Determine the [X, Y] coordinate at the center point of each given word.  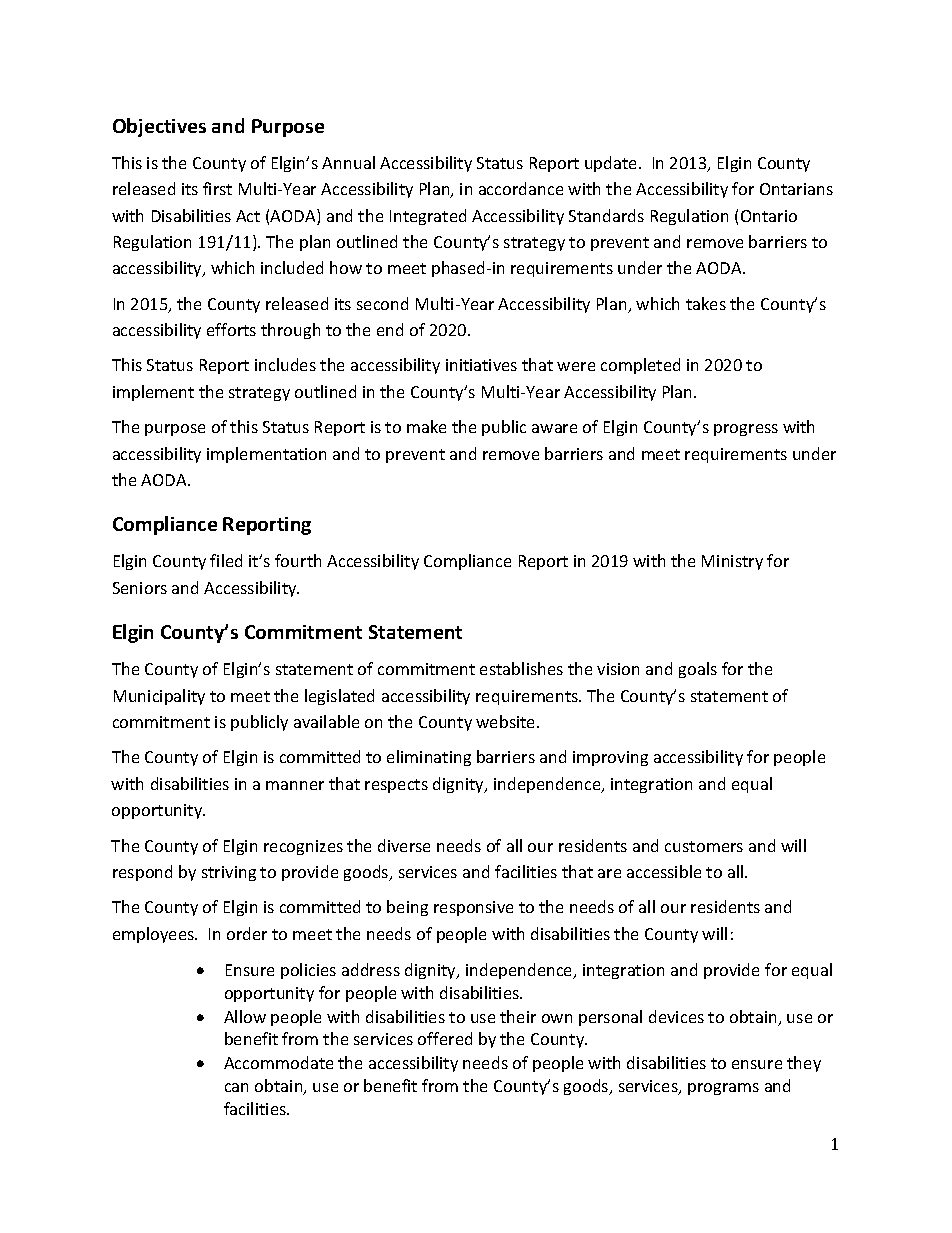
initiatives [481, 365]
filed [226, 560]
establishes [521, 668]
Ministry [732, 562]
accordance [521, 188]
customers [704, 846]
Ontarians [796, 189]
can [236, 1087]
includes [285, 364]
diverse [404, 845]
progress [746, 430]
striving [229, 873]
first [217, 188]
